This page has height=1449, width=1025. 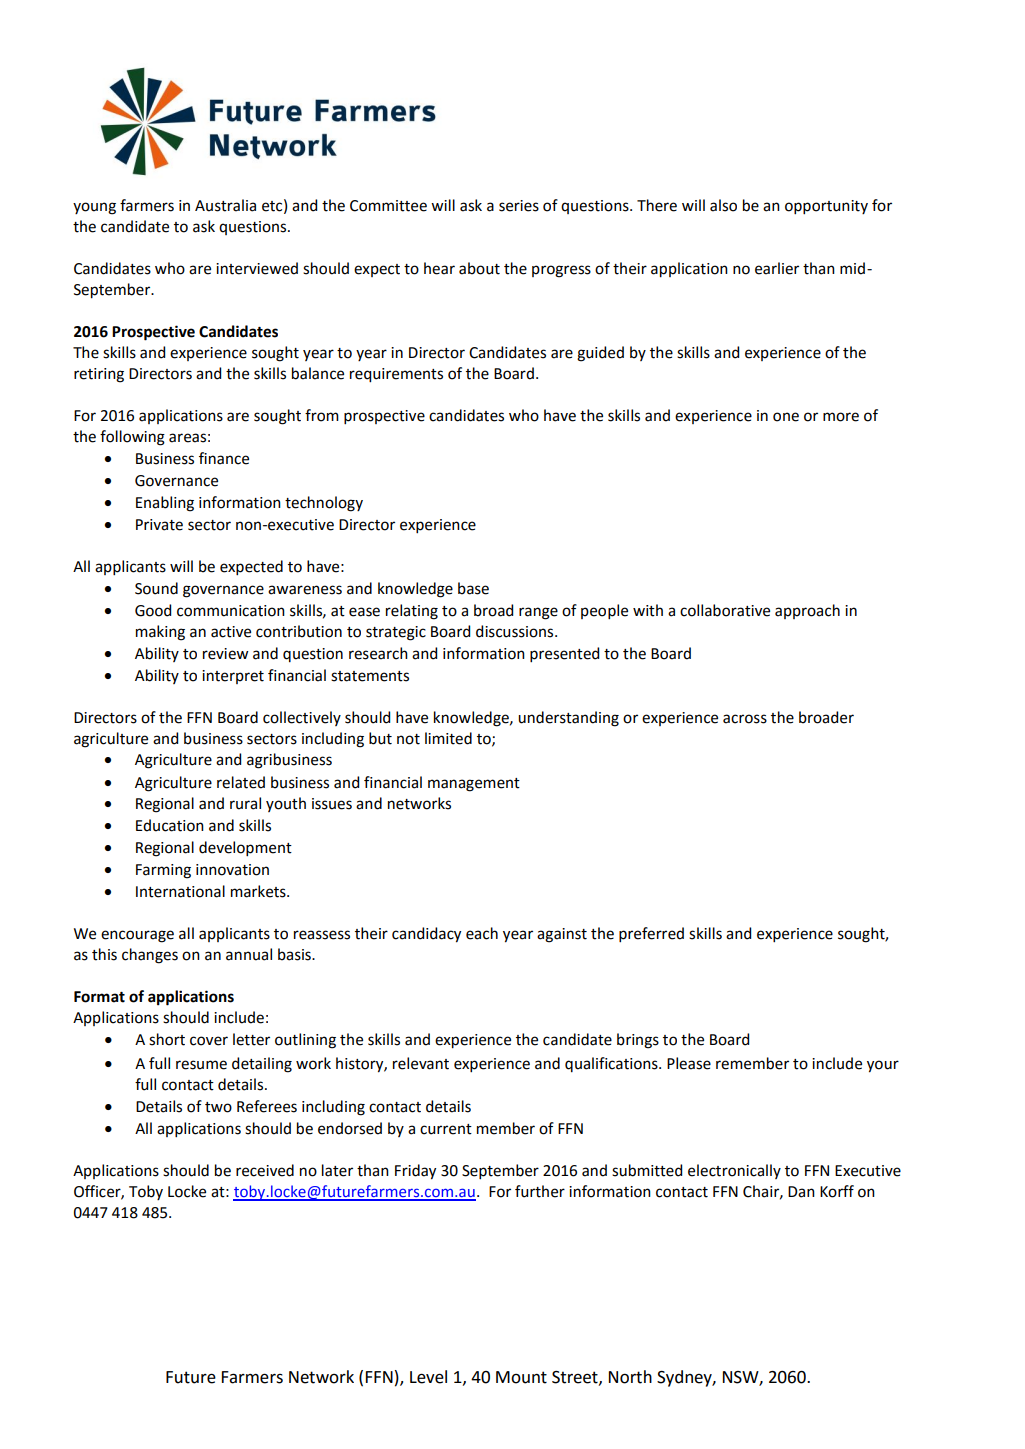 I want to click on Level, so click(x=428, y=1377).
